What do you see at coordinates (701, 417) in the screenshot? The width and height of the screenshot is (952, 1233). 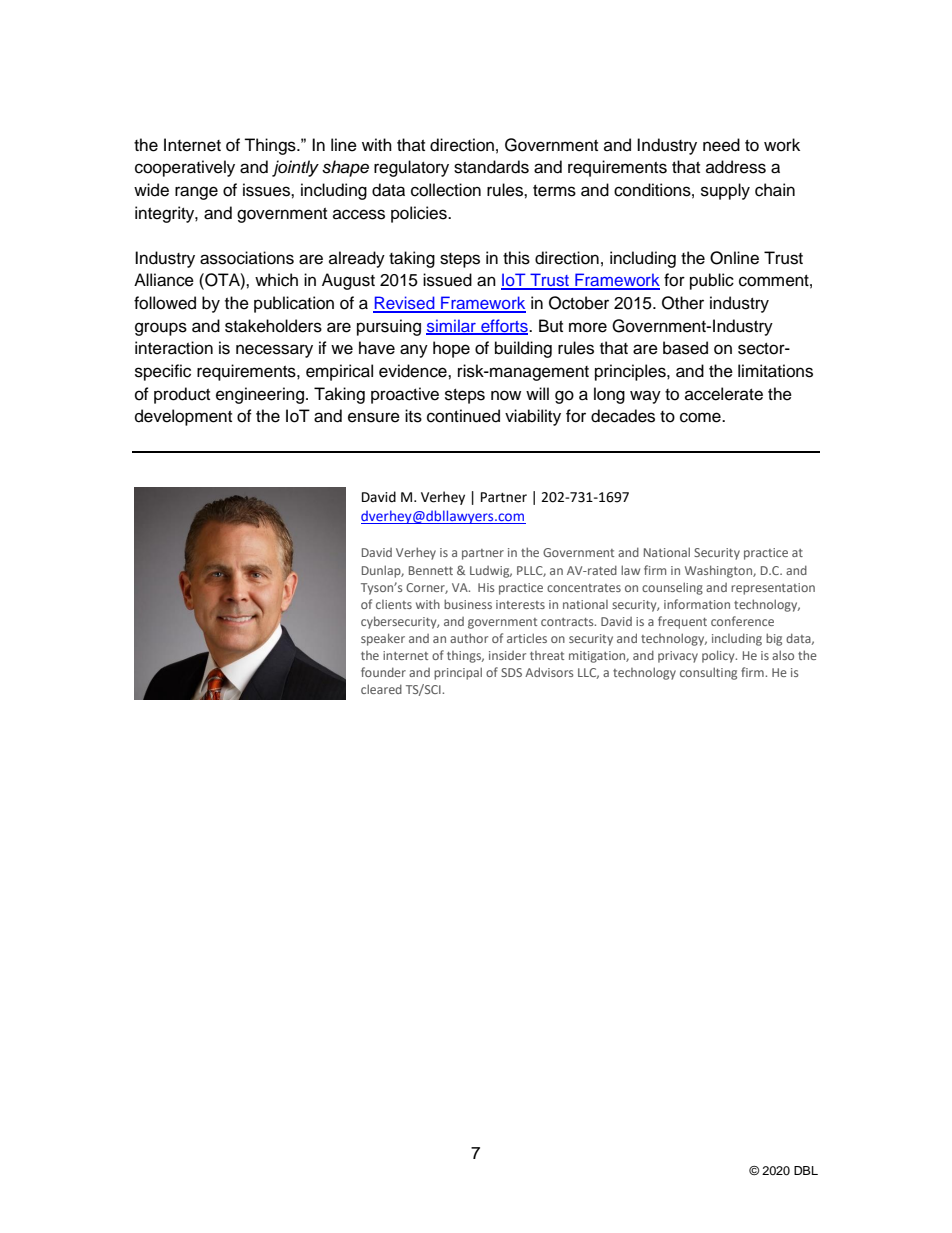 I see `come` at bounding box center [701, 417].
